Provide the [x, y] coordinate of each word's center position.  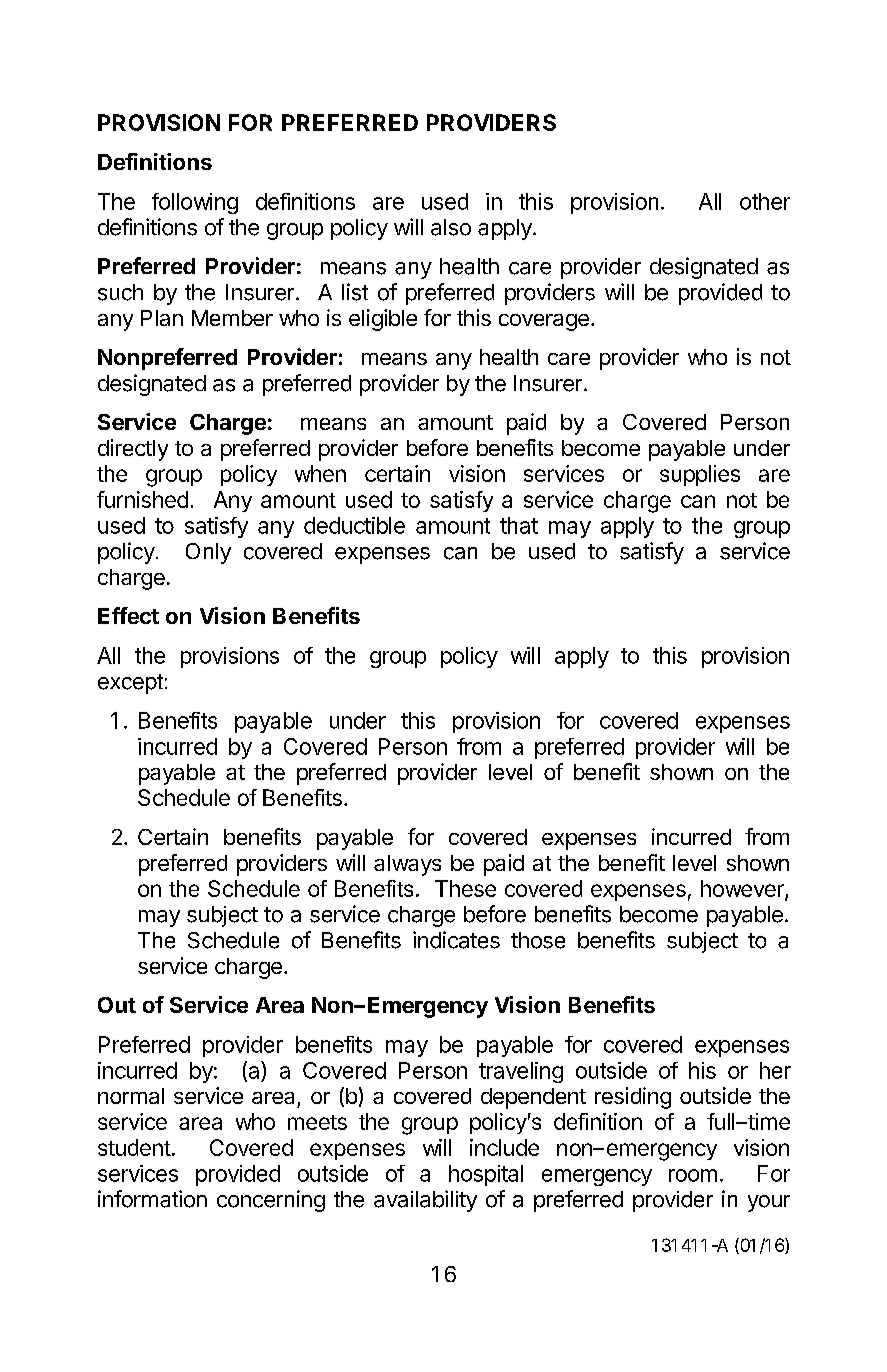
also [451, 227]
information [152, 1199]
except [130, 684]
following [195, 203]
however [743, 890]
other [765, 201]
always [407, 865]
